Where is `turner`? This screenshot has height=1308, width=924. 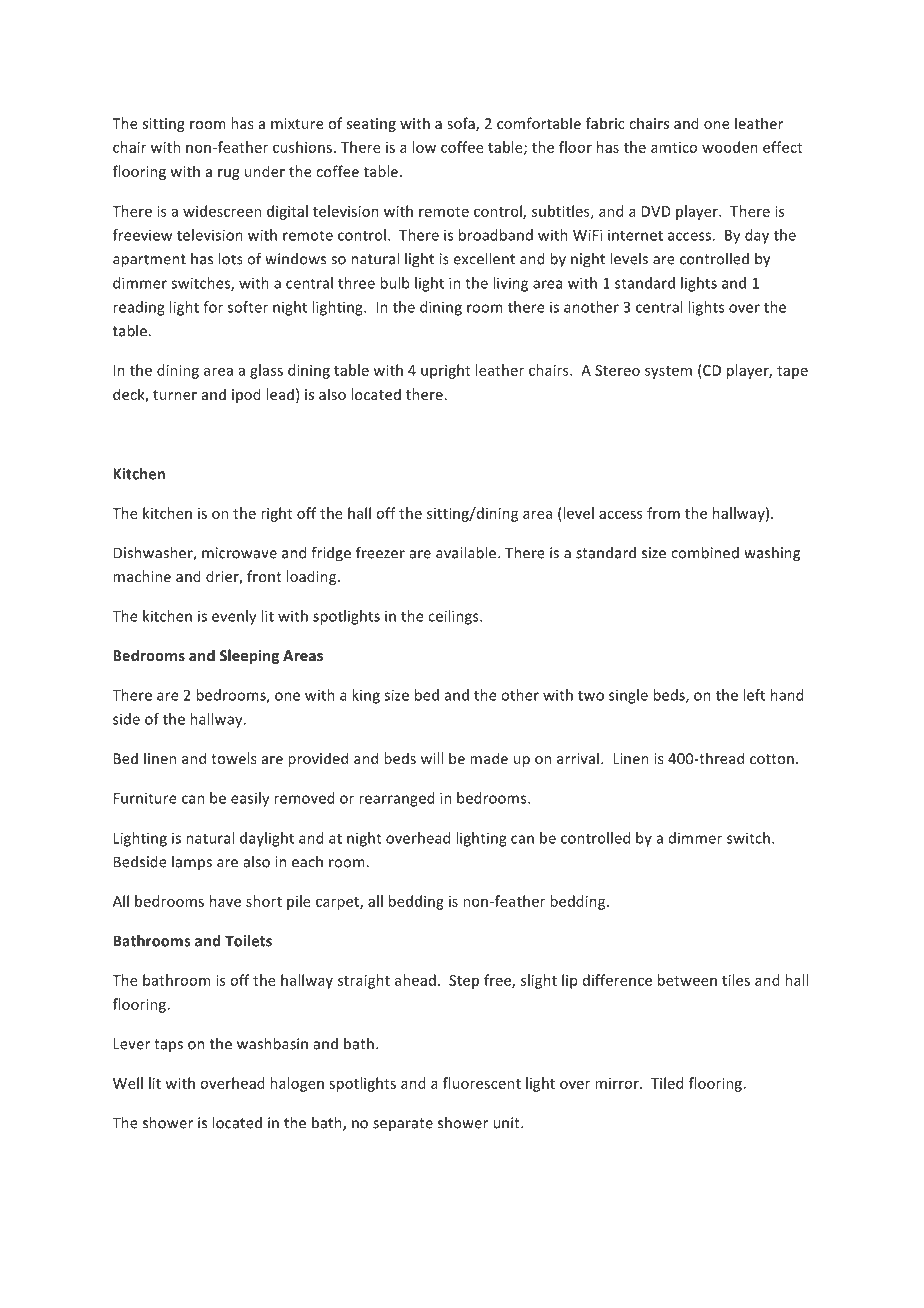
turner is located at coordinates (175, 395).
